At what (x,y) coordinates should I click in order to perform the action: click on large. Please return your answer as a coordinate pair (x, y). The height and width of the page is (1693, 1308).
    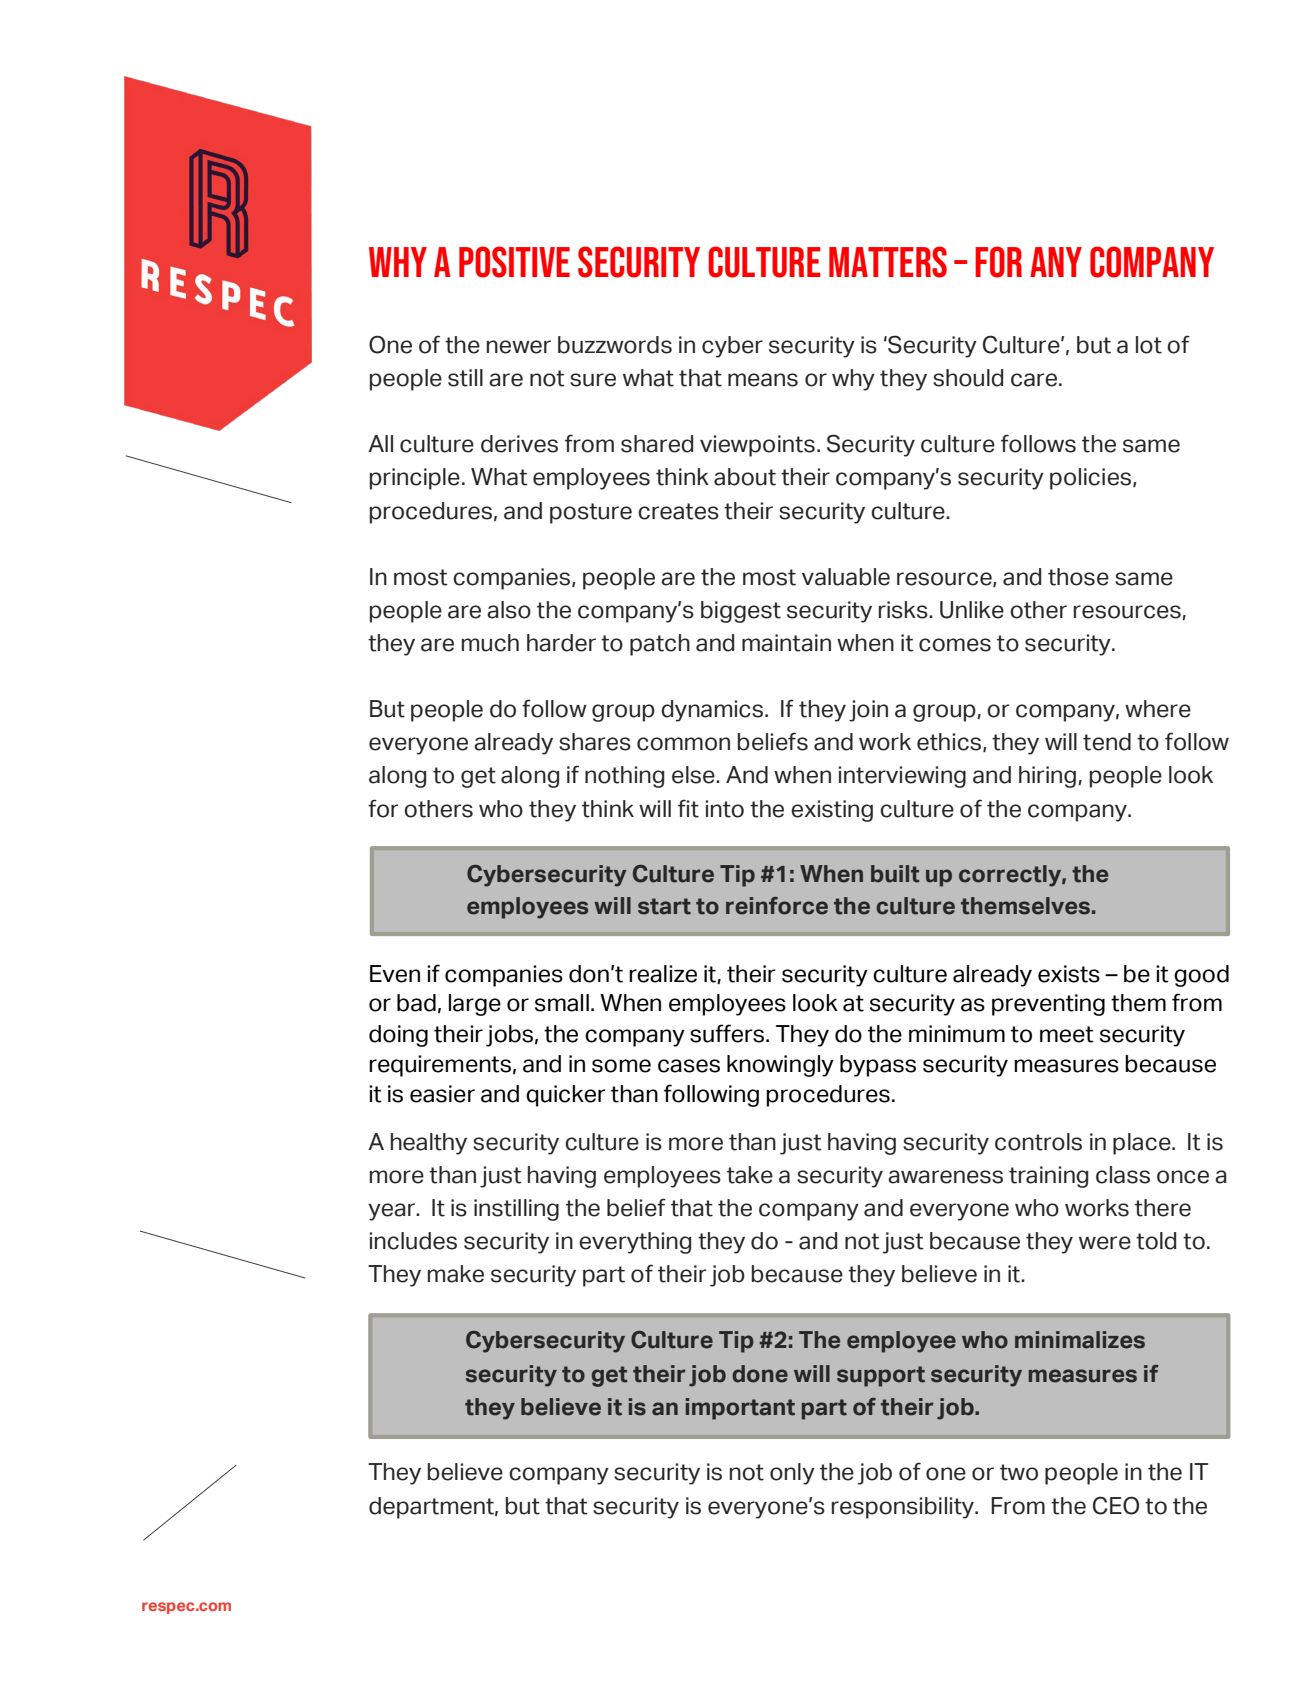
    Looking at the image, I should click on (475, 1005).
